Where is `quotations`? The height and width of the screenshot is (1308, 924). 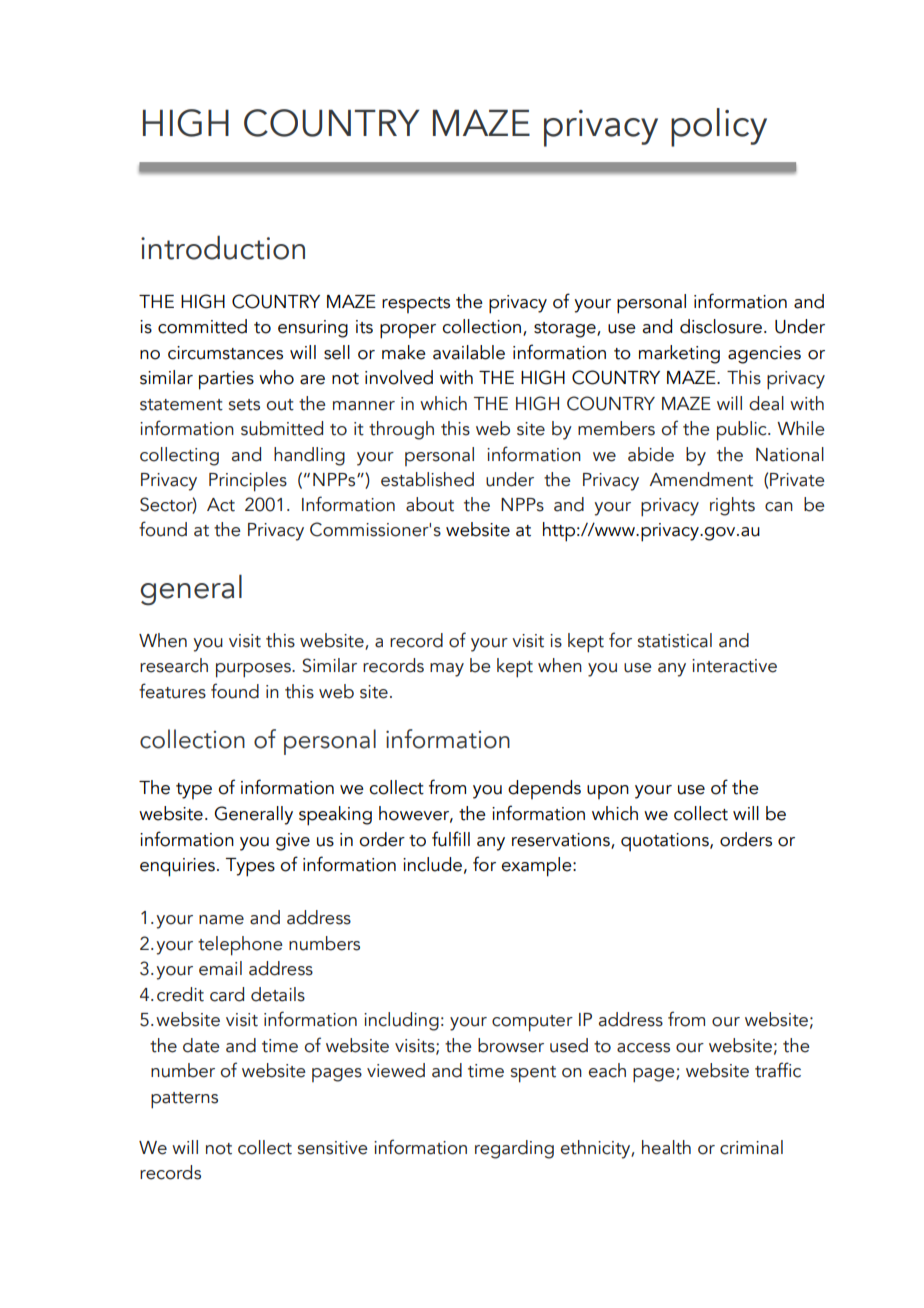 quotations is located at coordinates (666, 842).
